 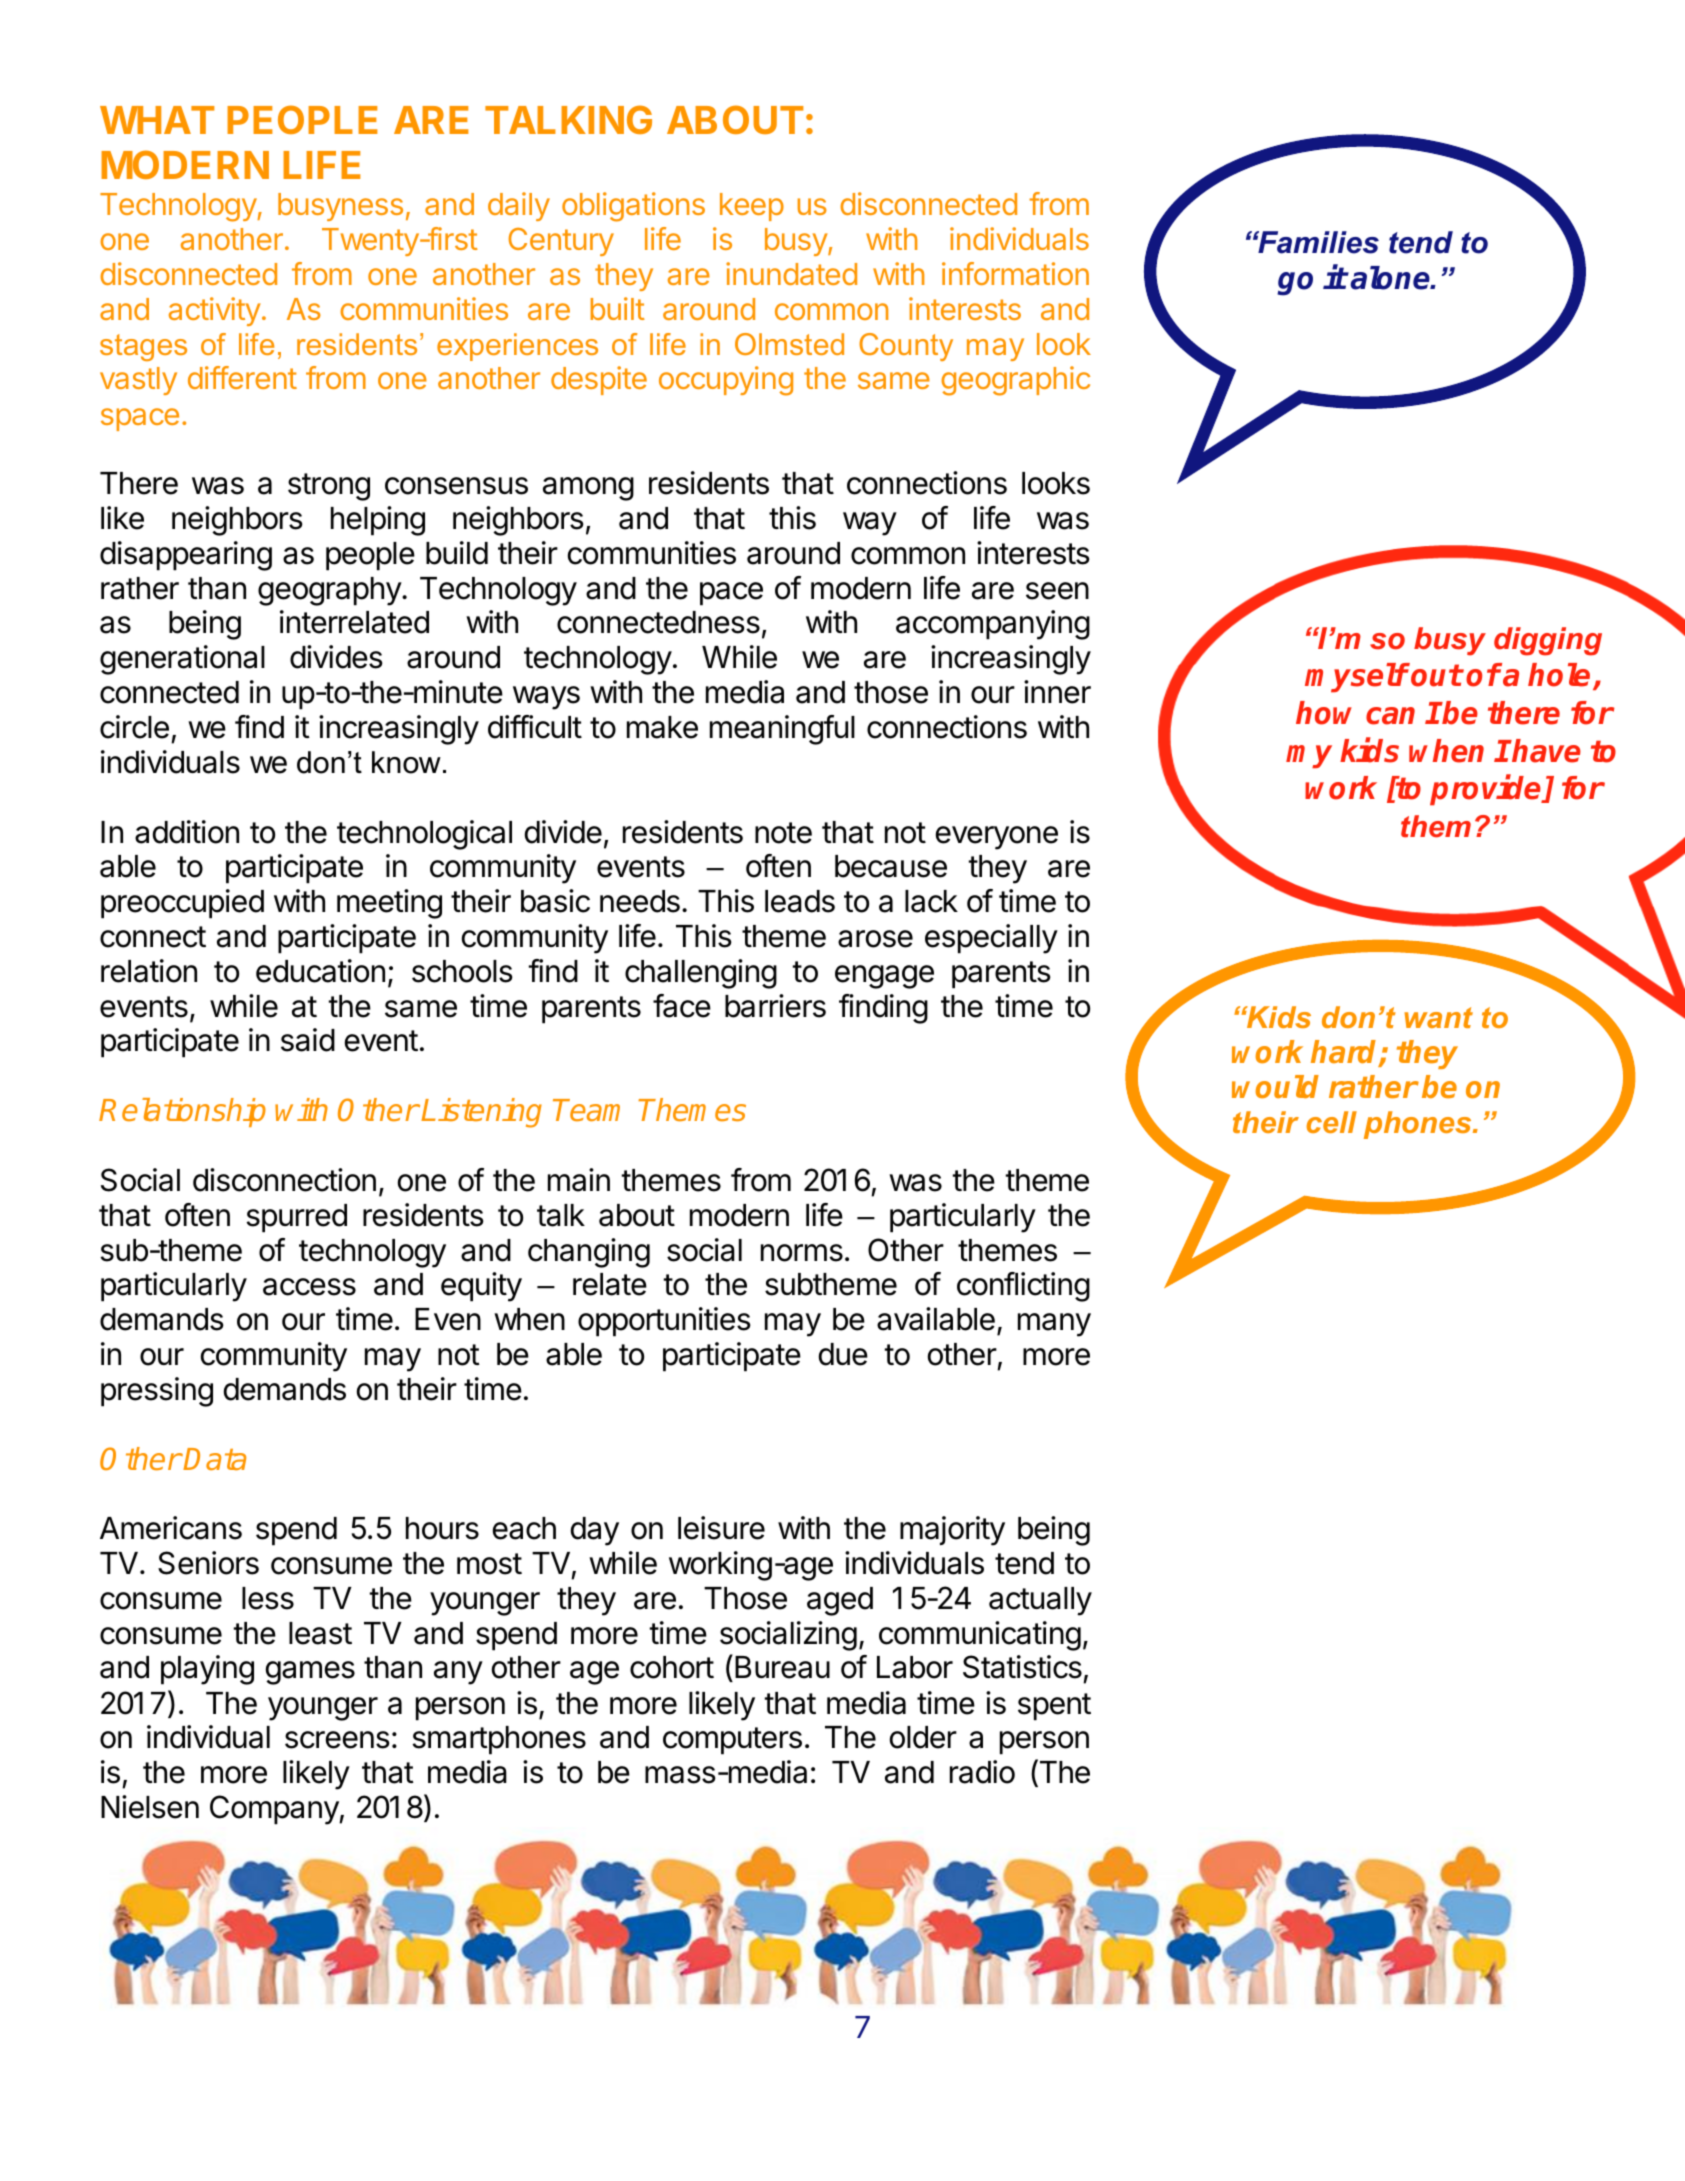 What do you see at coordinates (1438, 1017) in the screenshot?
I see `want` at bounding box center [1438, 1017].
